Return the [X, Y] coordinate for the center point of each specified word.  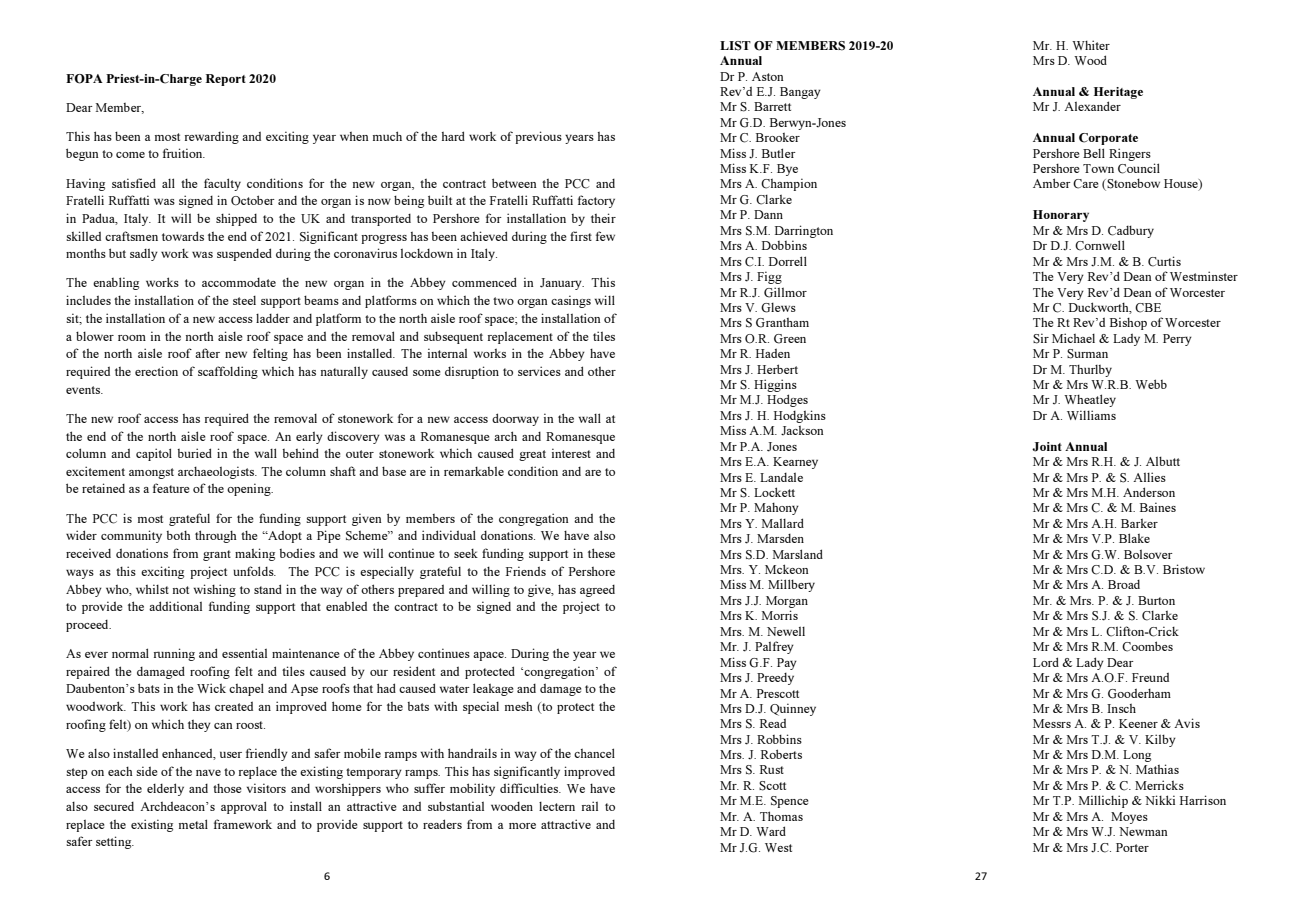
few [605, 236]
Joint [1047, 447]
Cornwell [1100, 245]
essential [244, 653]
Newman [1143, 831]
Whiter [1091, 45]
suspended [244, 254]
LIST [735, 46]
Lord [1046, 662]
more [522, 826]
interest [571, 453]
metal [193, 824]
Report [226, 80]
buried [195, 453]
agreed [597, 591]
